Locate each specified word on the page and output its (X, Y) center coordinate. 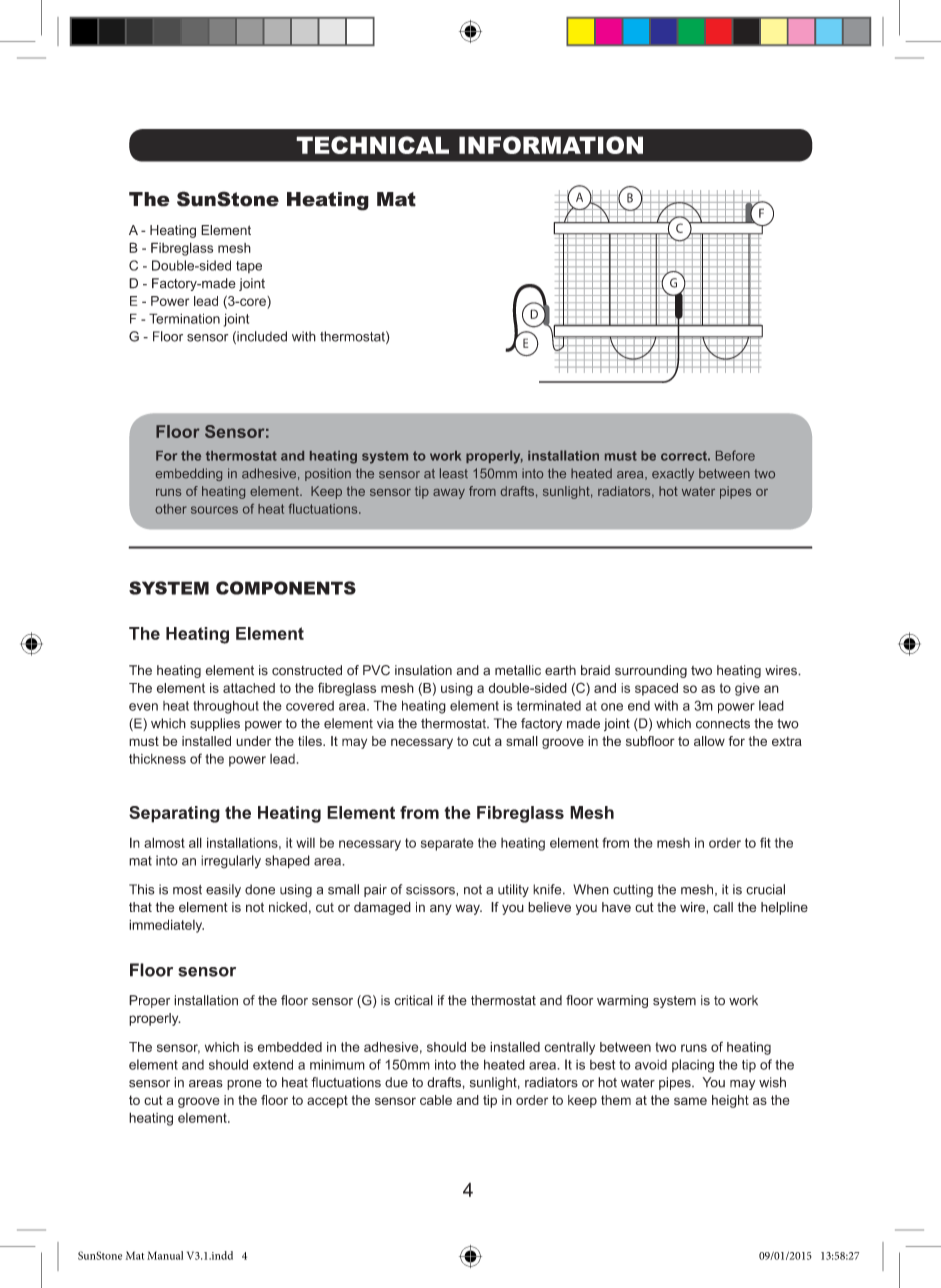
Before (735, 455)
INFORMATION (551, 145)
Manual (165, 1255)
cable (436, 1100)
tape (249, 267)
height (730, 1101)
